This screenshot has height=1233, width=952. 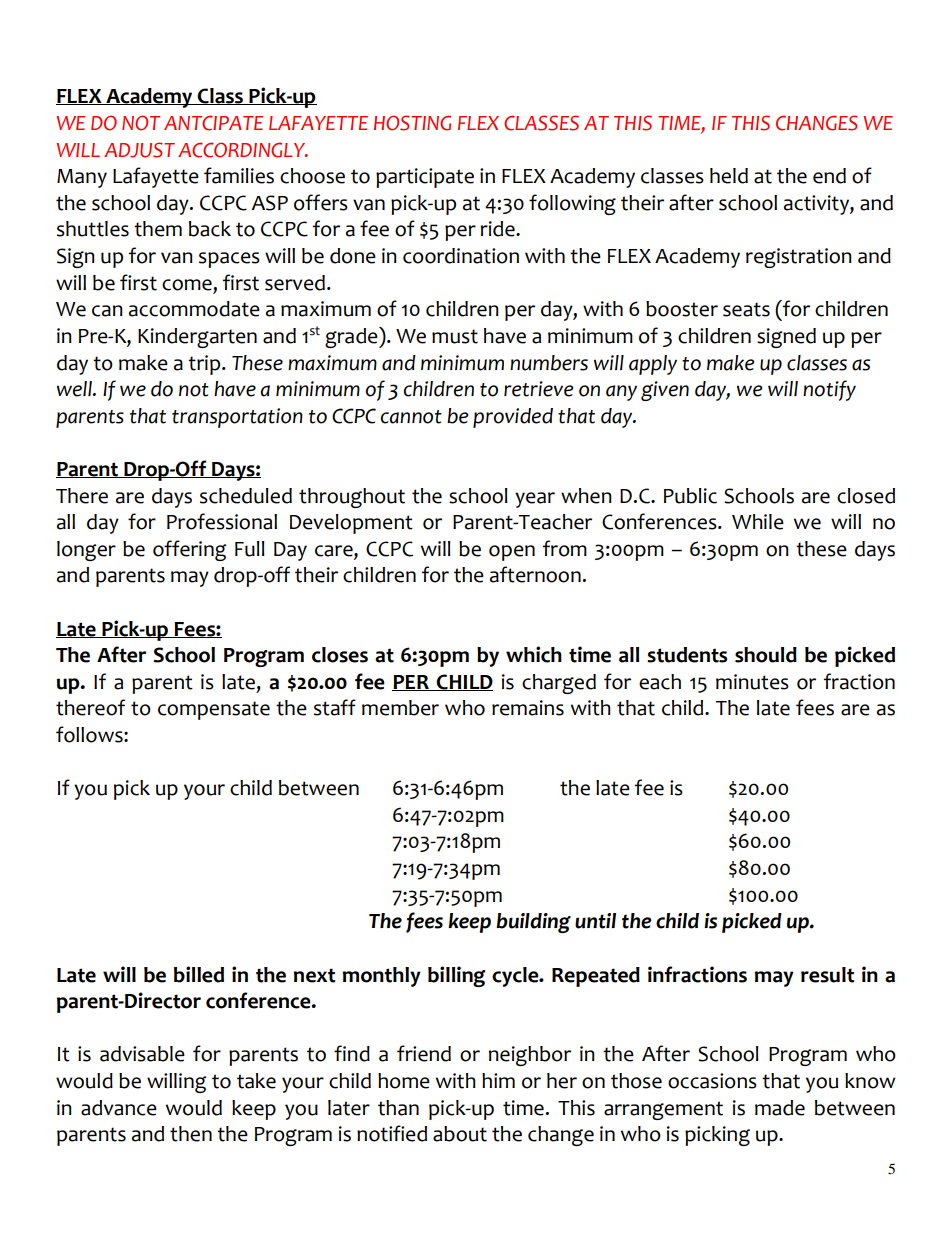 What do you see at coordinates (498, 1080) in the screenshot?
I see `him` at bounding box center [498, 1080].
